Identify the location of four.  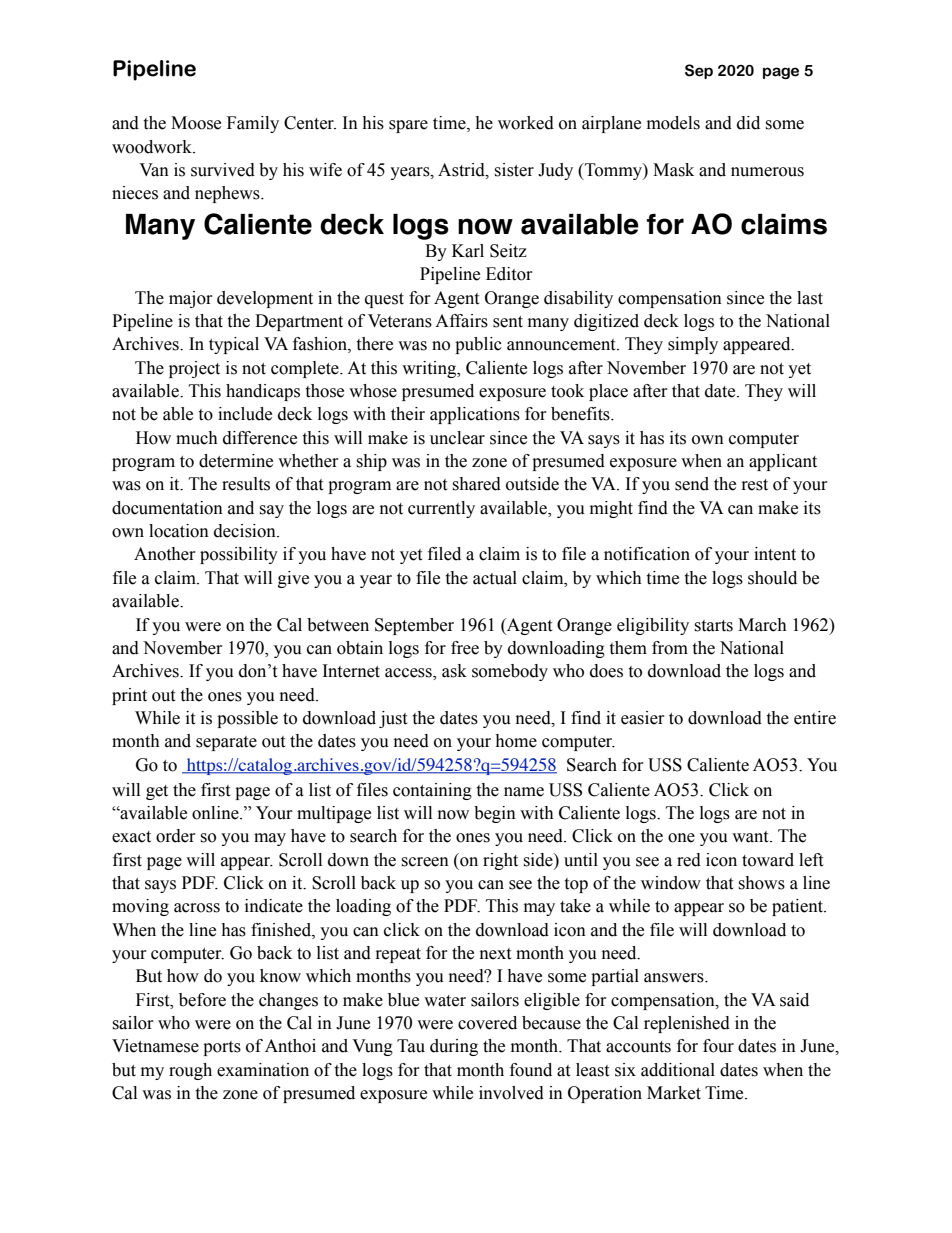
(718, 1046).
